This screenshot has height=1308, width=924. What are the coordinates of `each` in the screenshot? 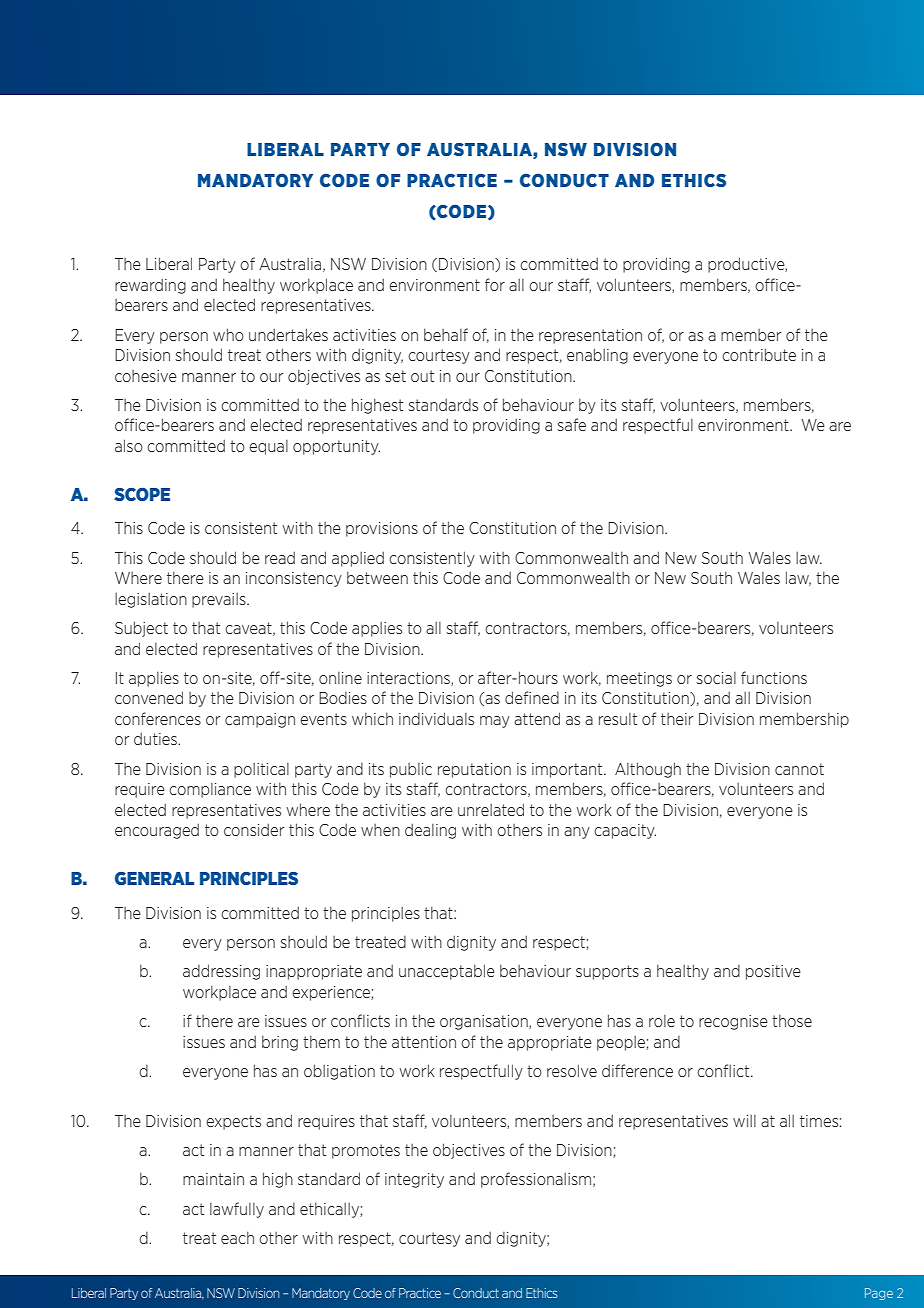 It's located at (237, 1237).
